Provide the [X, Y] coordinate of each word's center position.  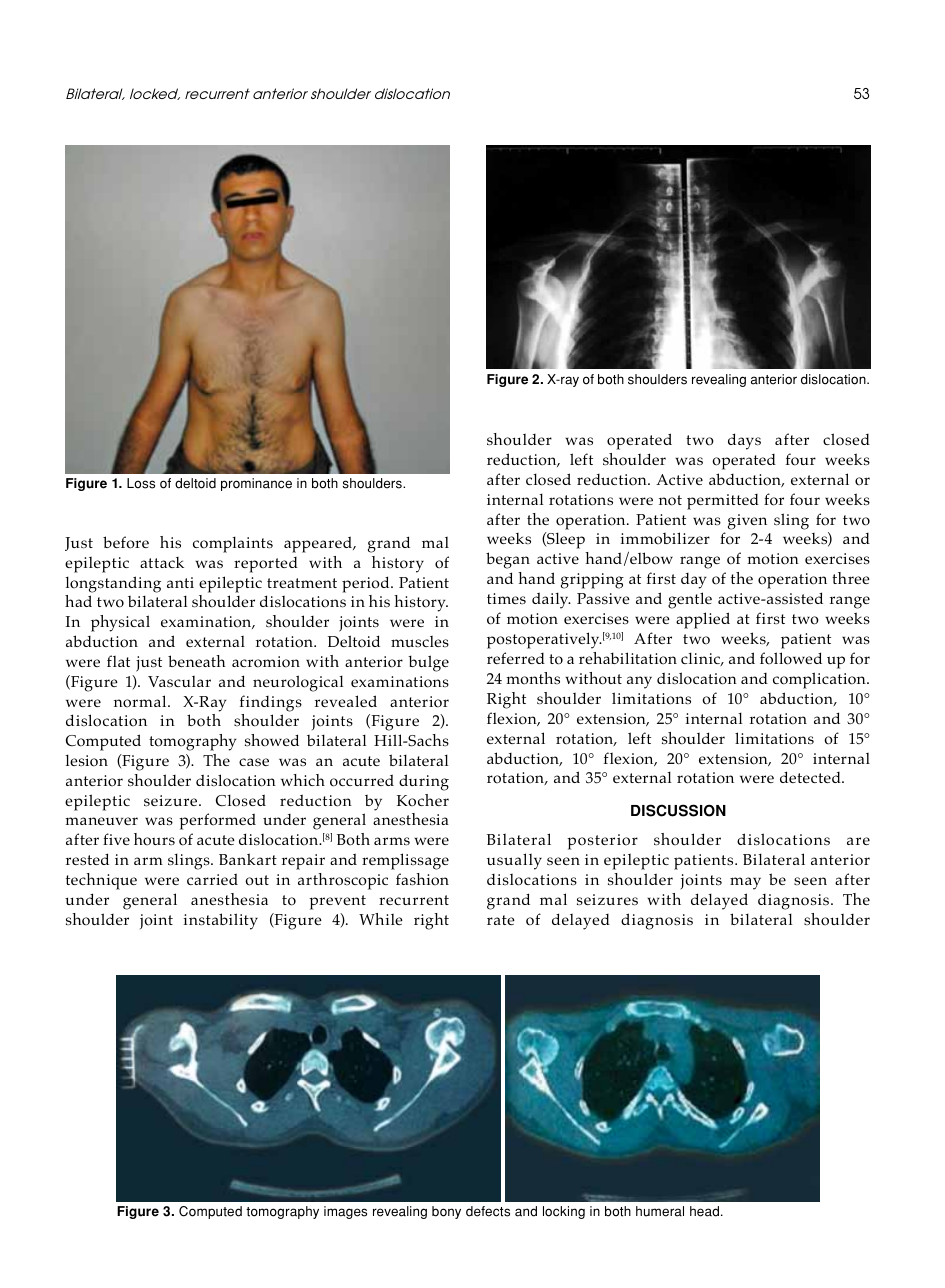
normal [141, 701]
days [744, 441]
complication [820, 680]
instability [221, 921]
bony [446, 1212]
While [381, 919]
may [745, 883]
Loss [141, 483]
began [508, 560]
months [533, 678]
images [345, 1212]
